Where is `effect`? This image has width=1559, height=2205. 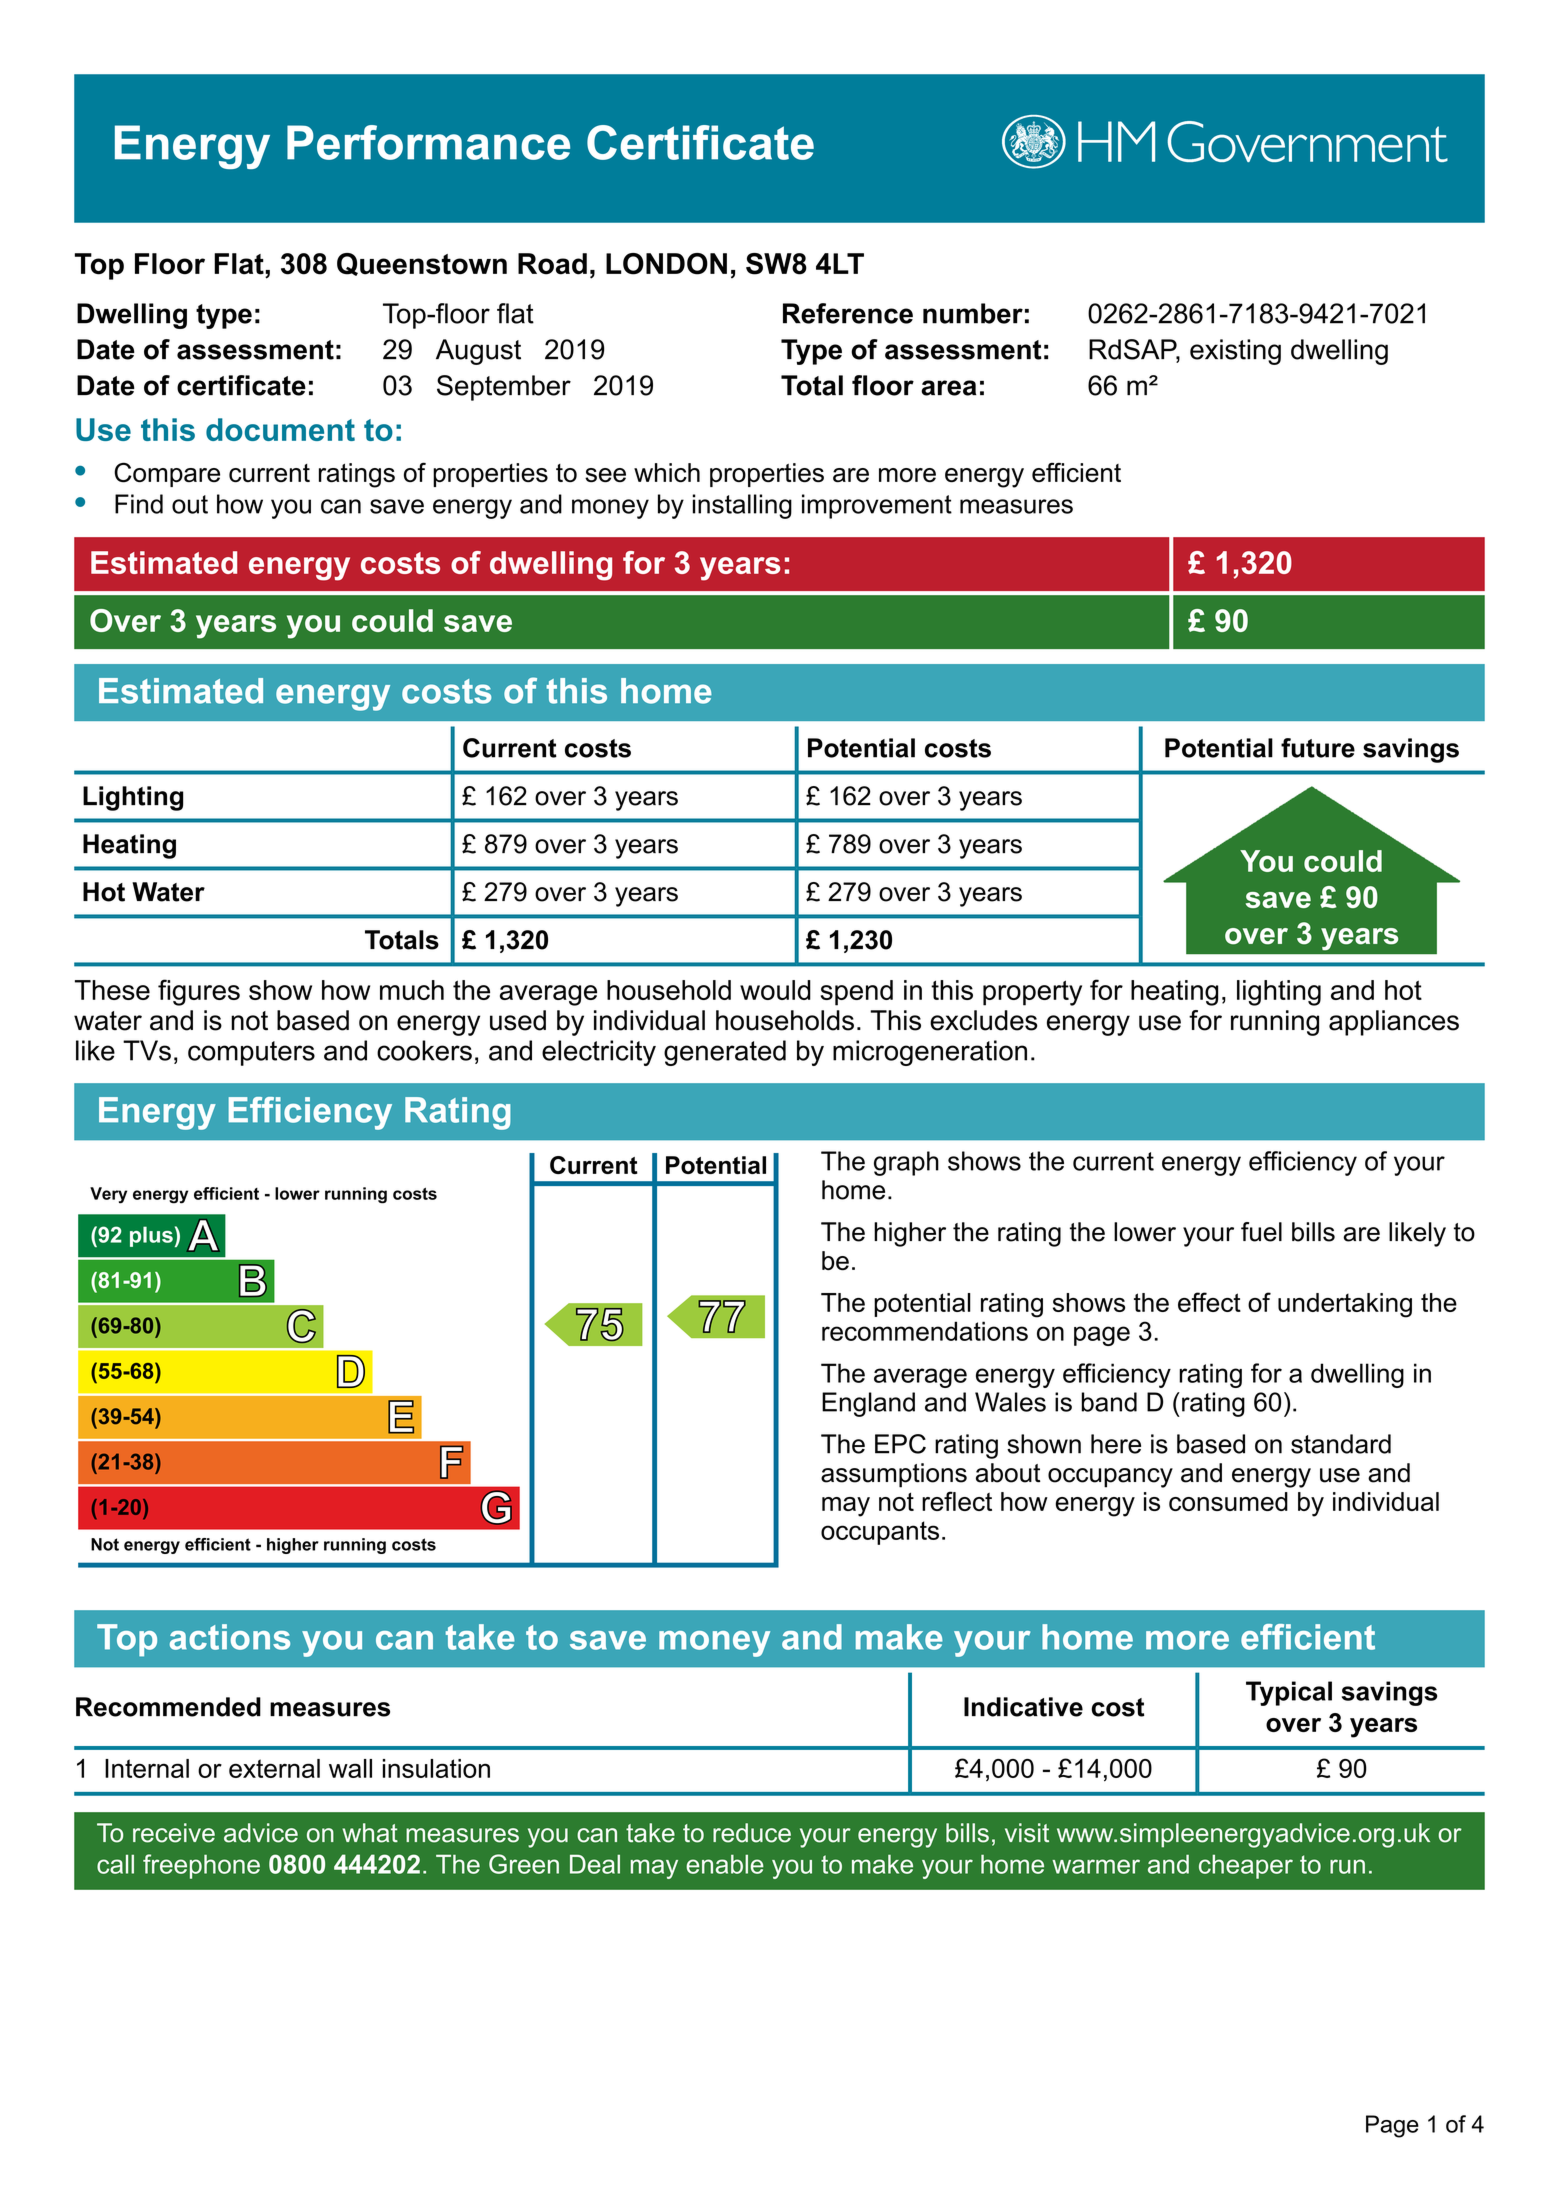 effect is located at coordinates (1209, 1302).
